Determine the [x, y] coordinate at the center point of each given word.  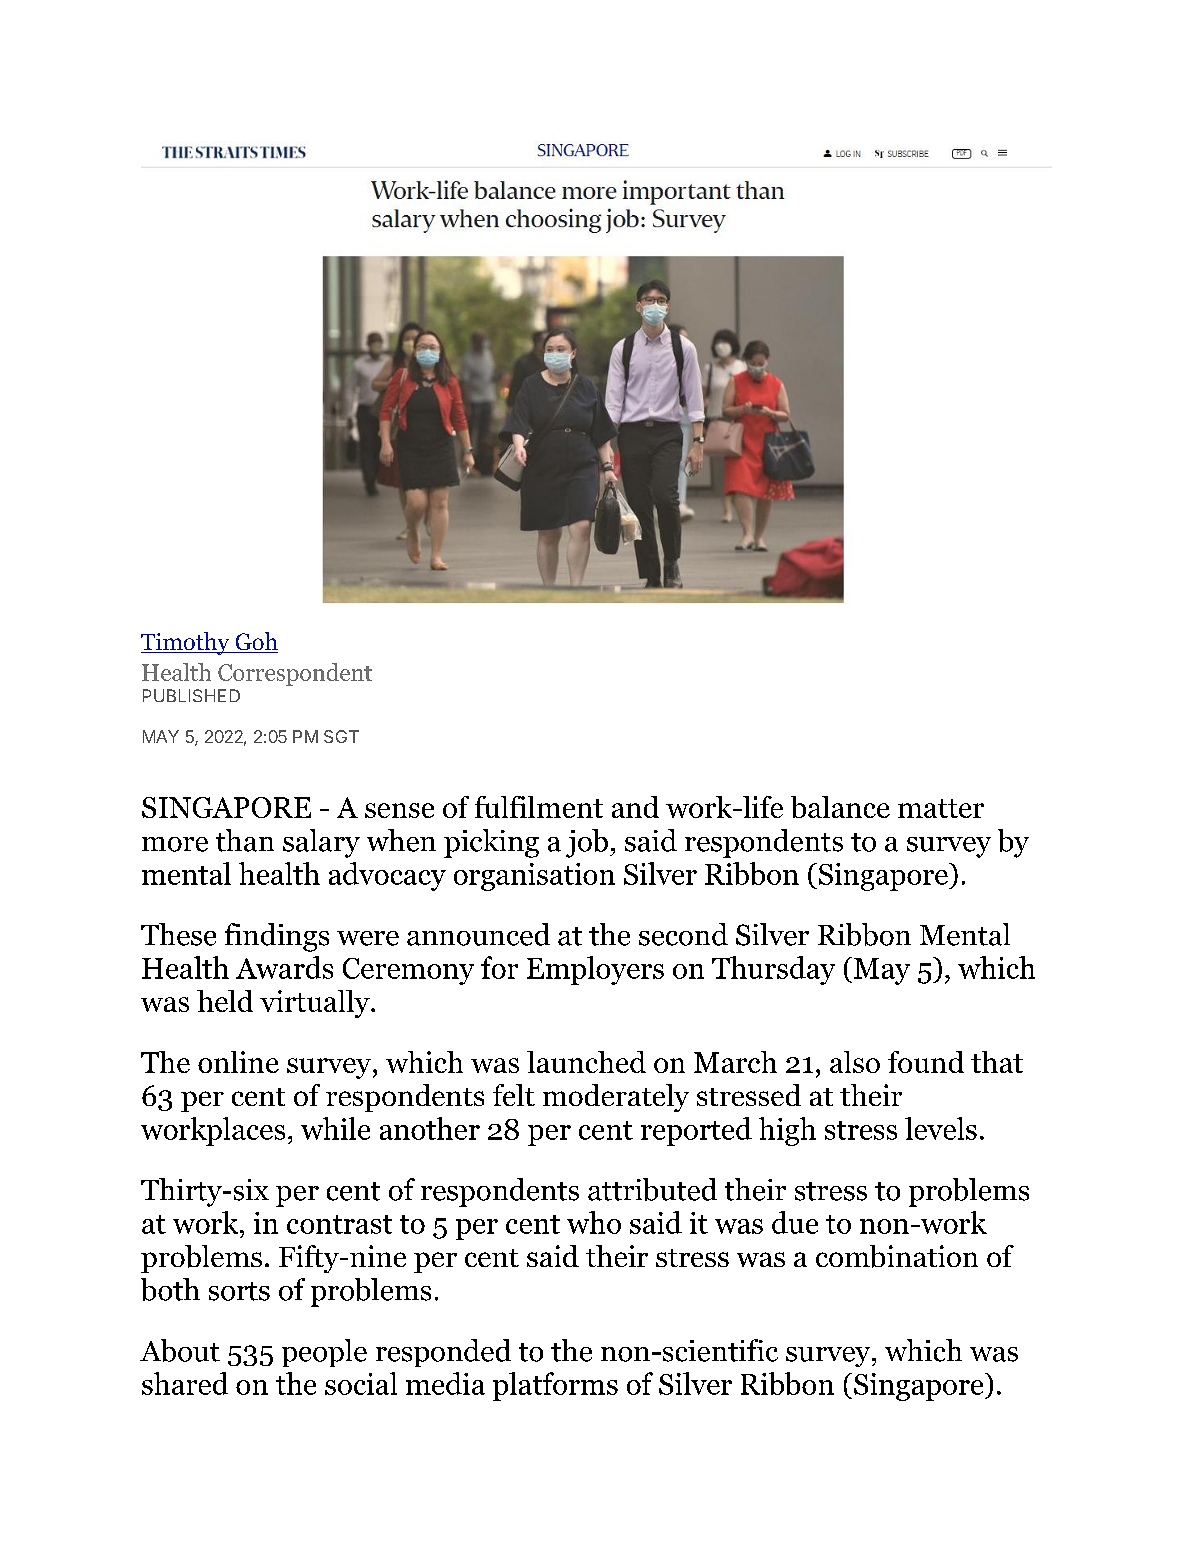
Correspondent [295, 674]
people [324, 1353]
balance [840, 807]
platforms [555, 1386]
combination [897, 1256]
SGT [341, 736]
